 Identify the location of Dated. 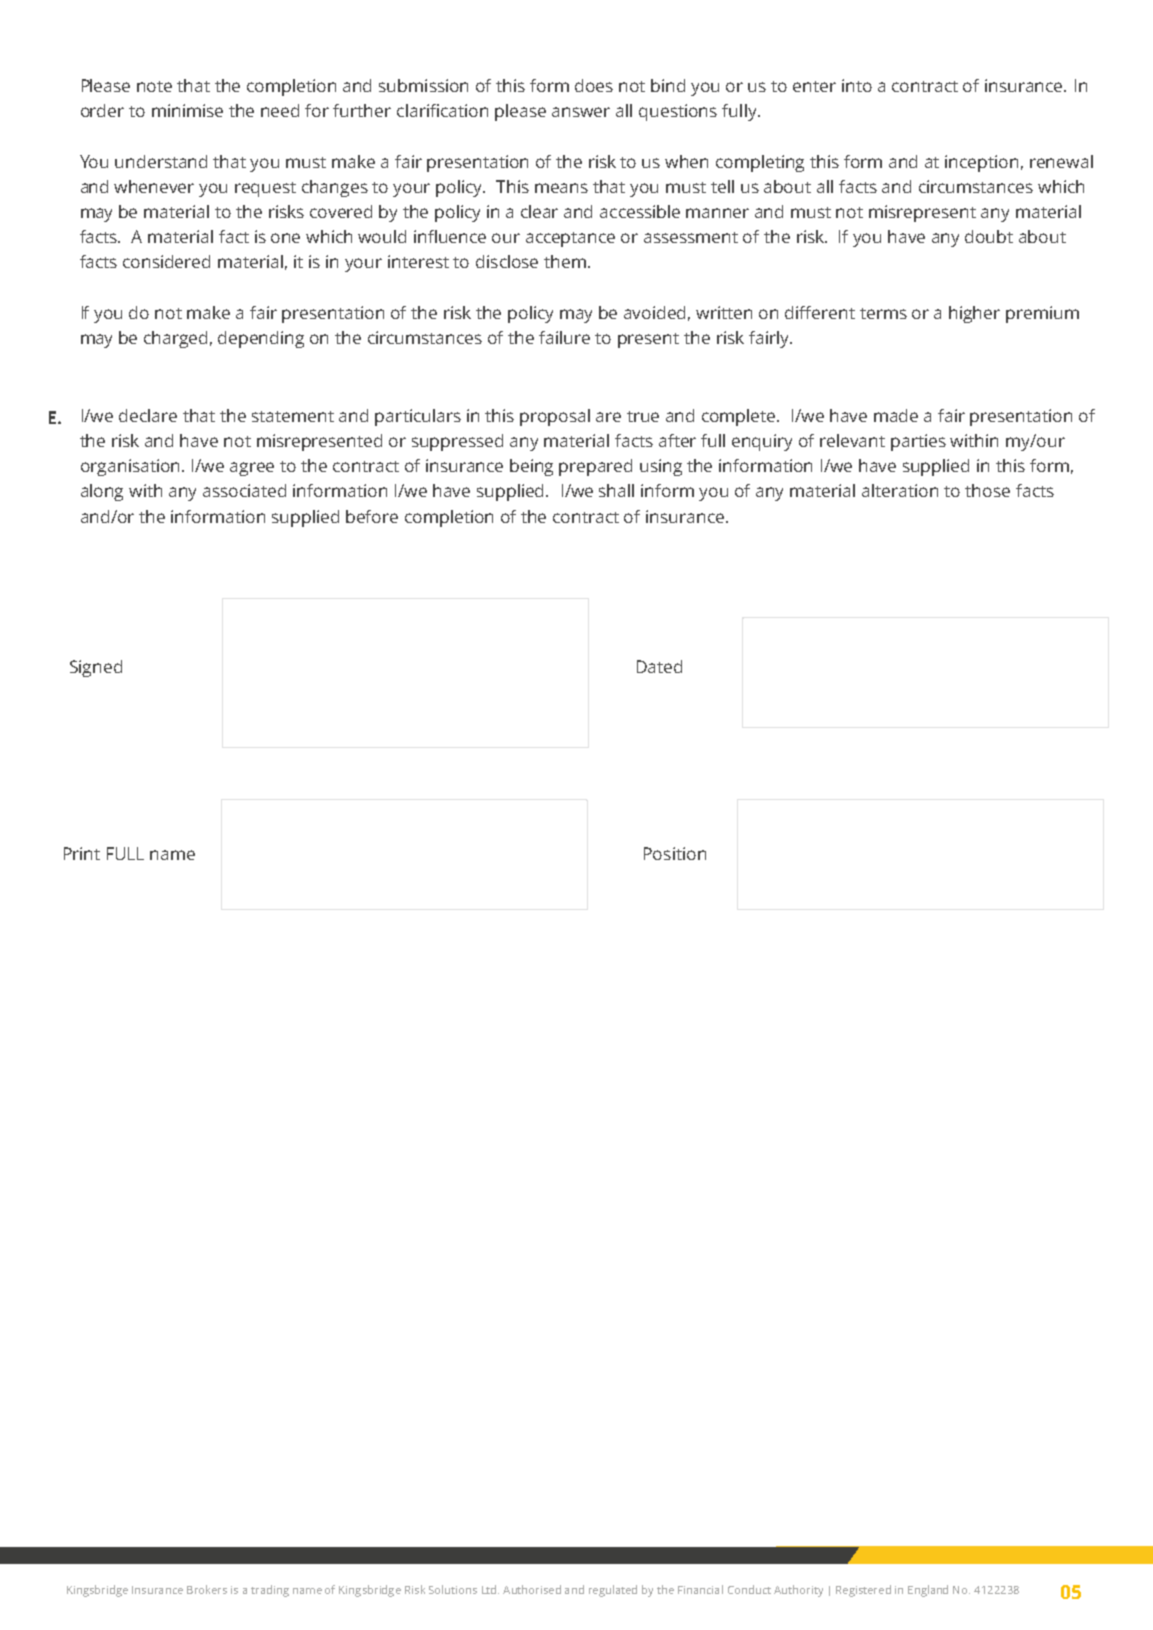
(659, 666).
